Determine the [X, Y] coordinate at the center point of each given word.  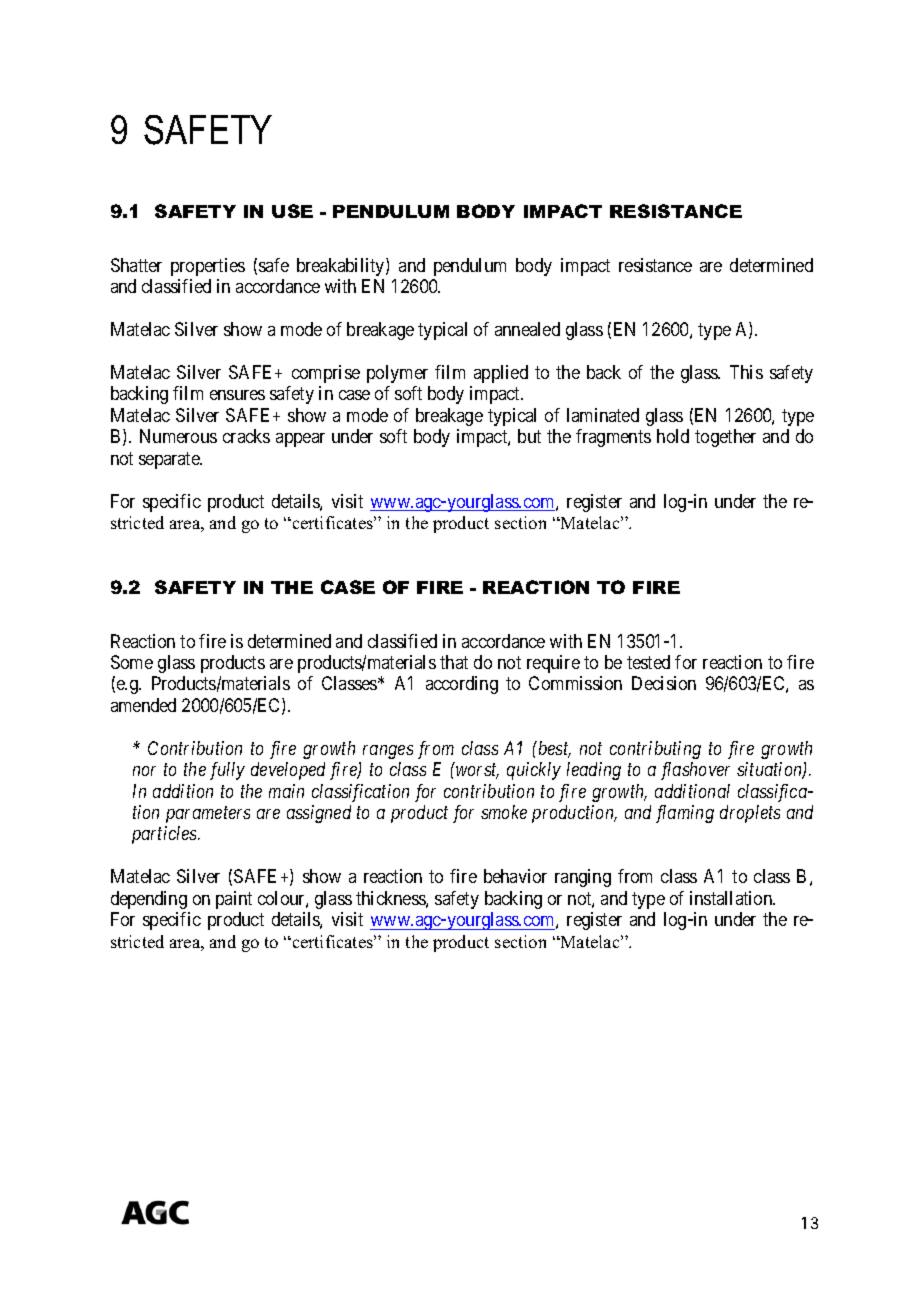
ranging [583, 878]
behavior [515, 876]
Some [132, 662]
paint [234, 900]
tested [648, 662]
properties [208, 267]
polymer [397, 374]
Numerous [178, 436]
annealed [527, 329]
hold [673, 436]
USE [292, 211]
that [454, 662]
